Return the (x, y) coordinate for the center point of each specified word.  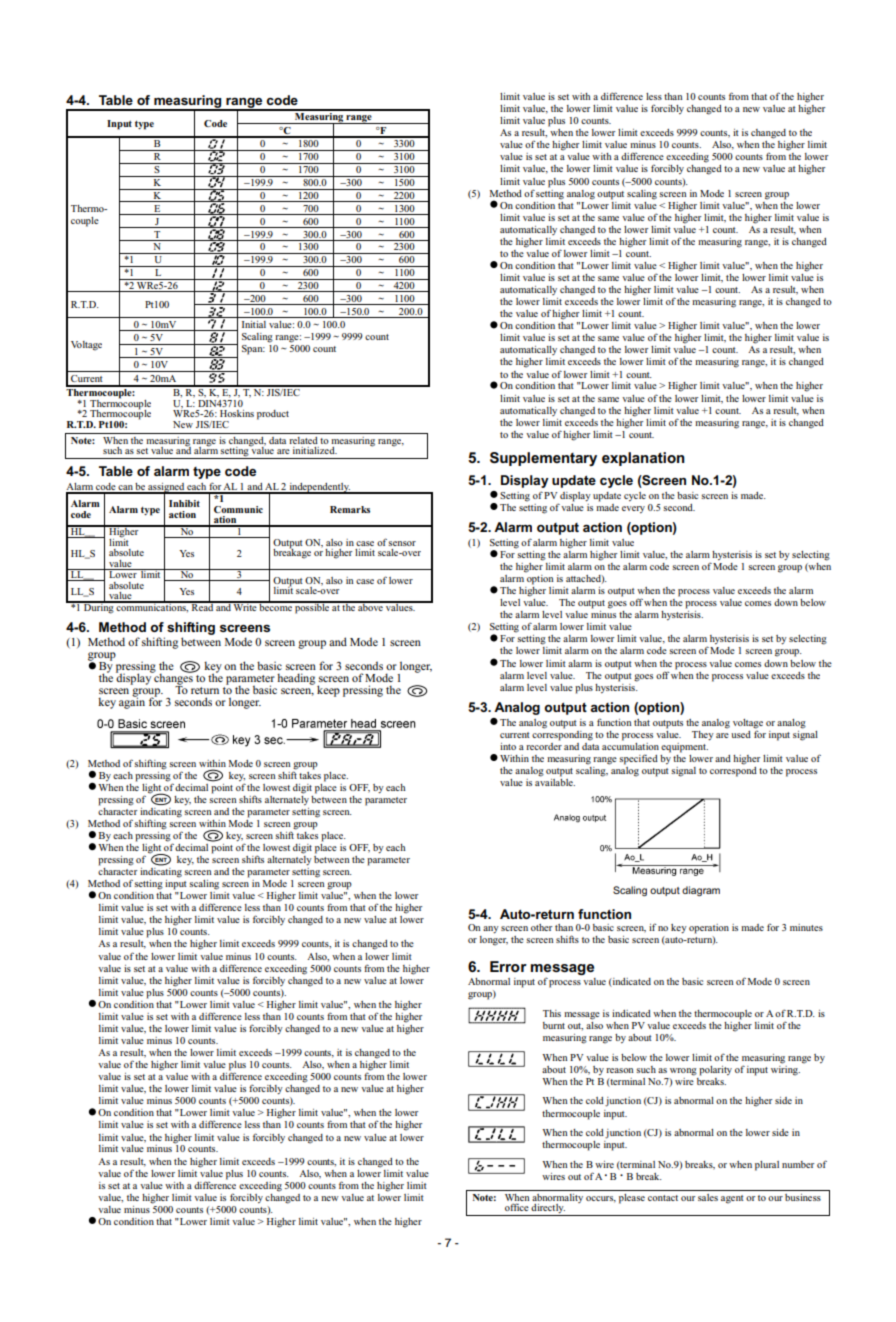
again (132, 702)
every (633, 509)
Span (253, 350)
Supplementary (543, 459)
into (508, 746)
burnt (554, 1025)
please (632, 1199)
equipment (684, 748)
